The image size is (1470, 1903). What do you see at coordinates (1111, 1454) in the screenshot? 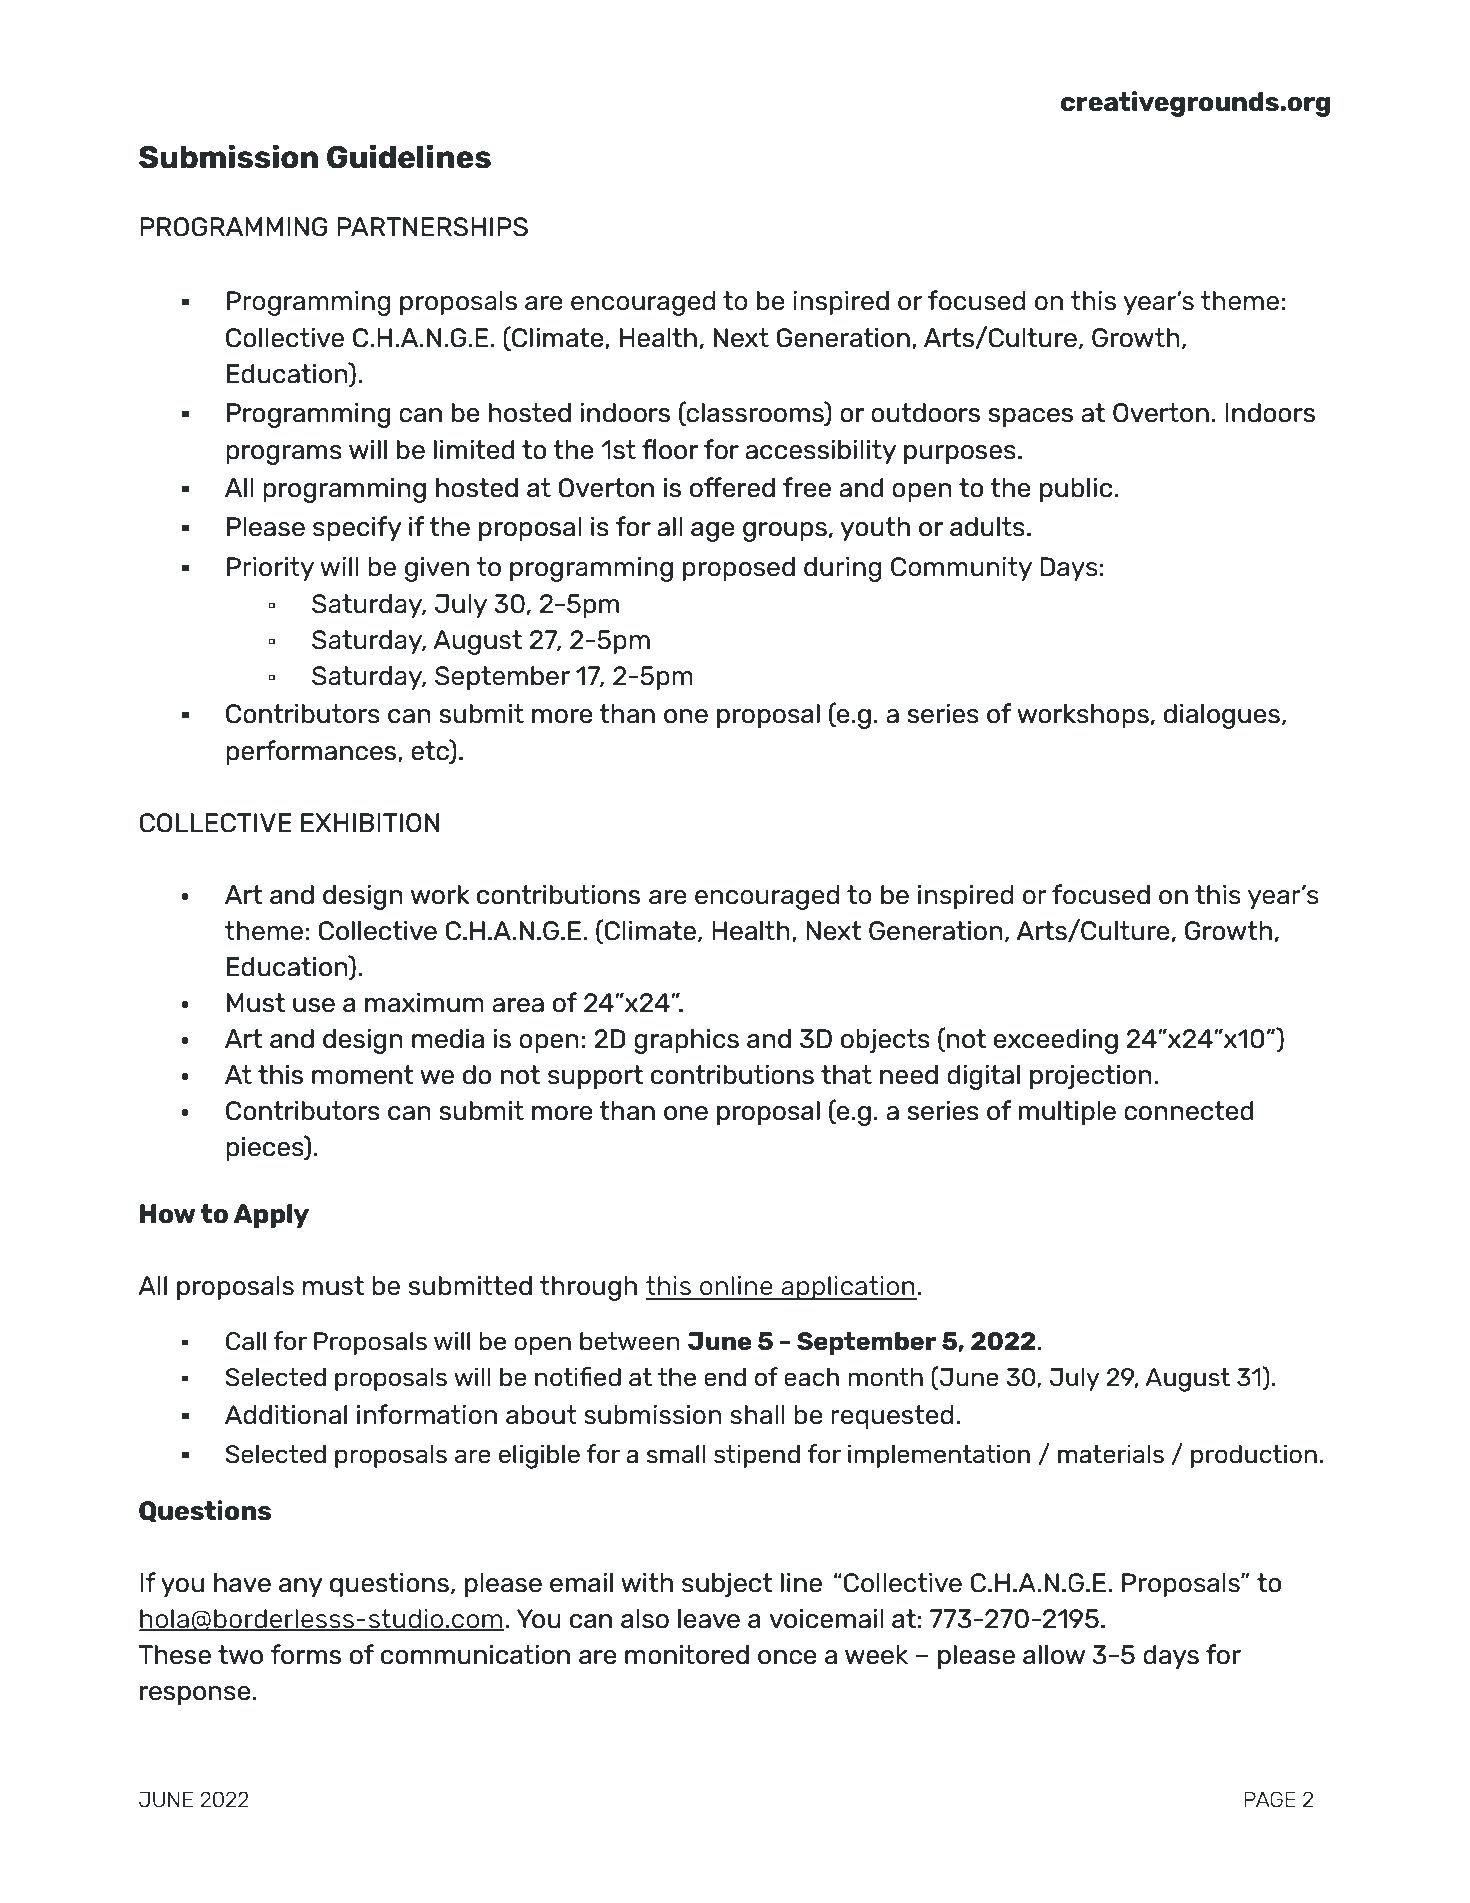
I see `materials` at bounding box center [1111, 1454].
